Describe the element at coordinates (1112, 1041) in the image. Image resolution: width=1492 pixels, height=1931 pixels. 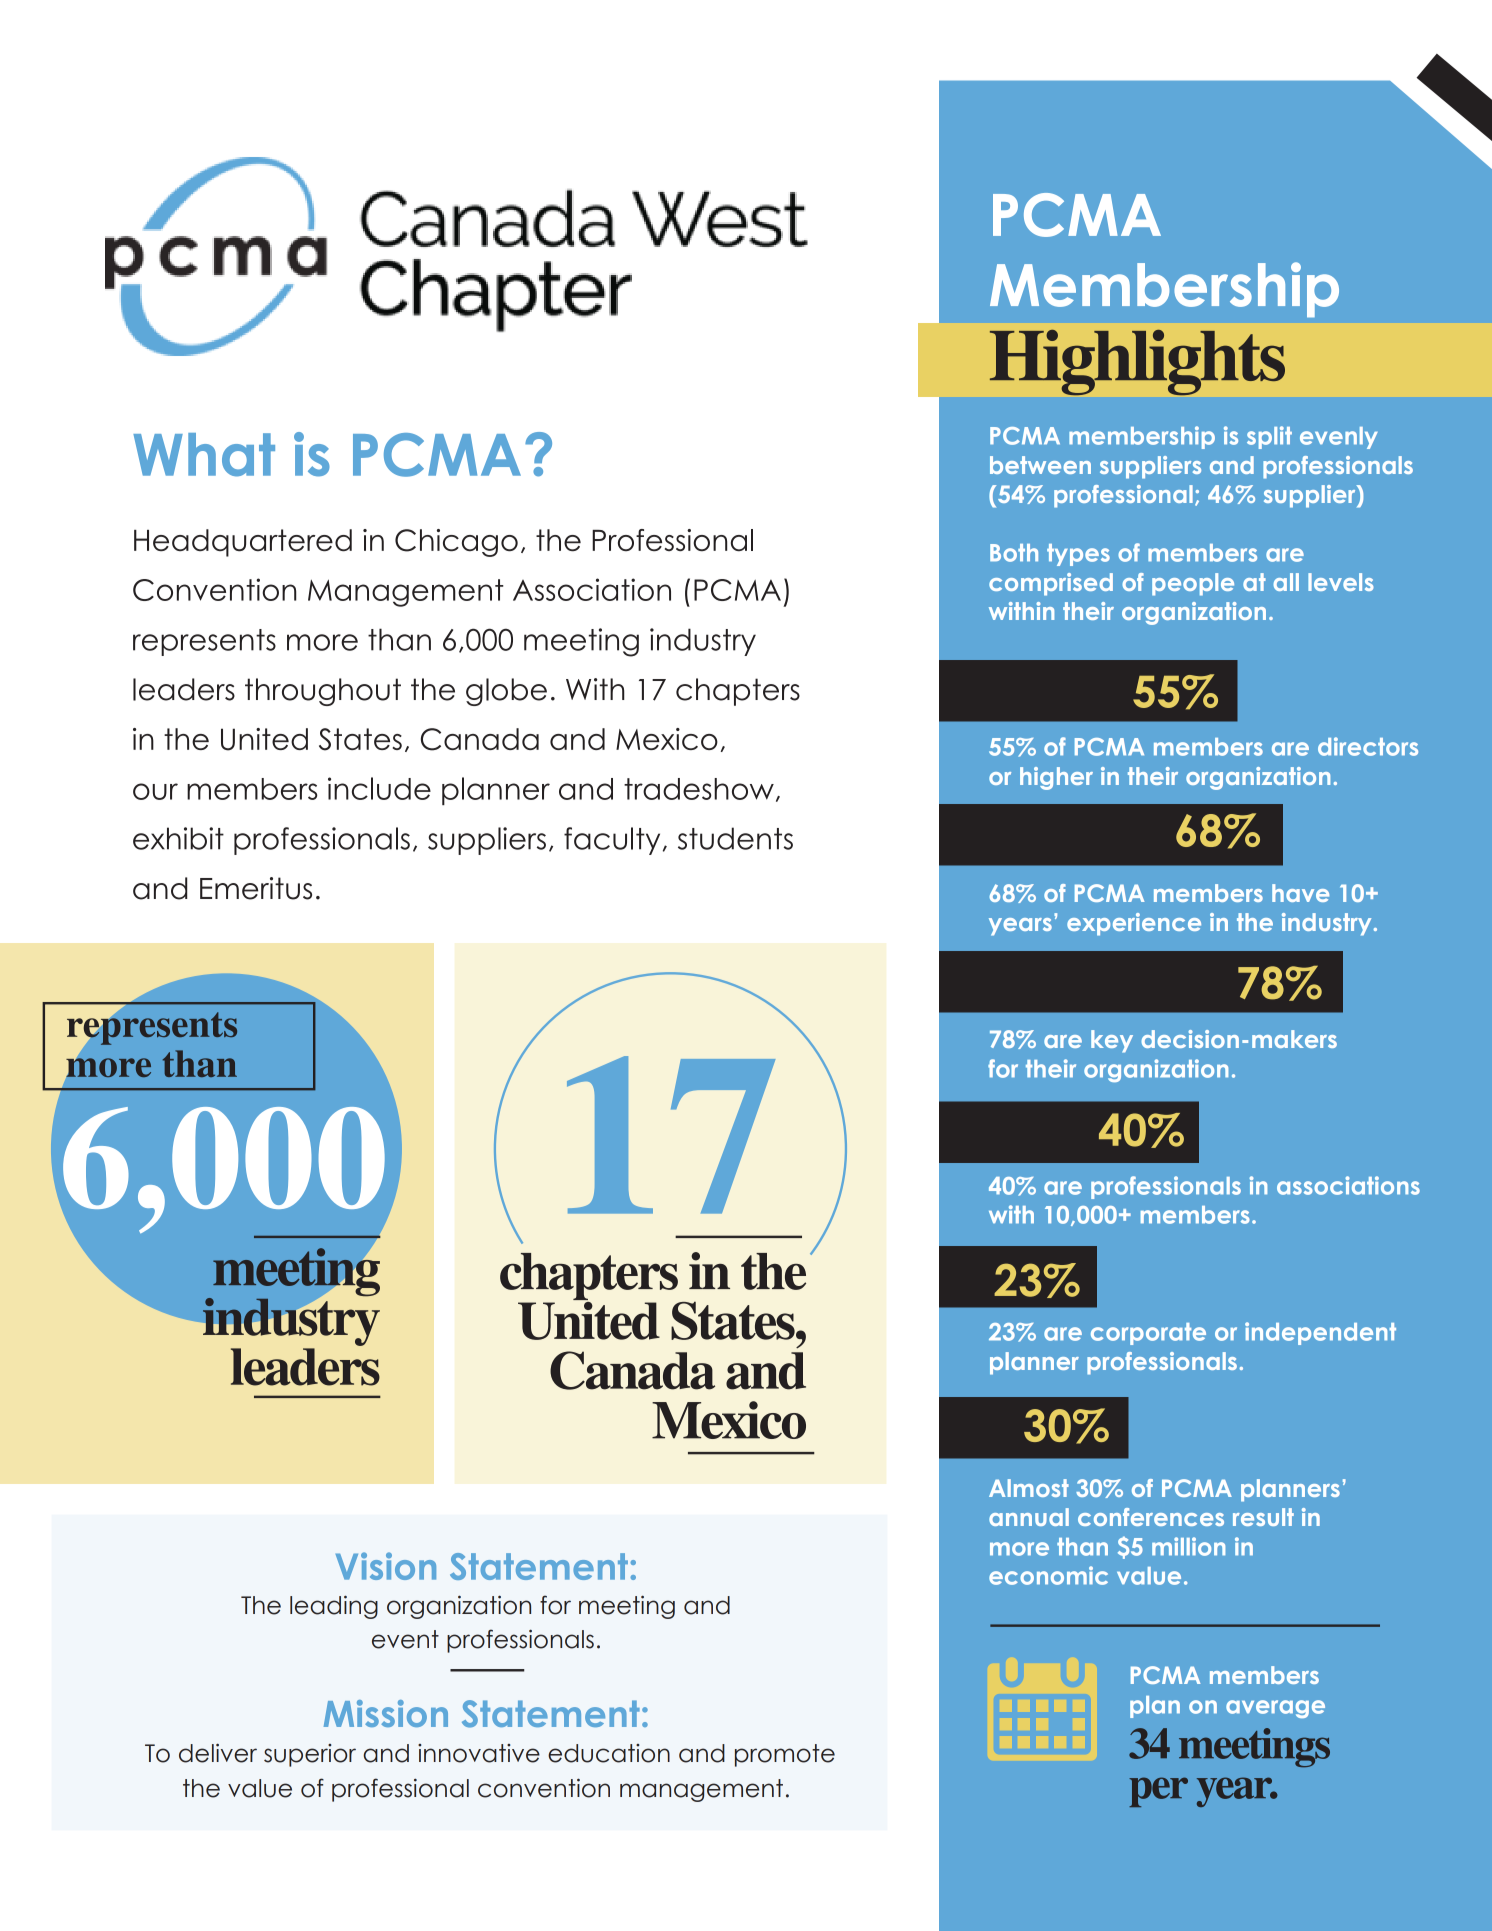
I see `key` at that location.
